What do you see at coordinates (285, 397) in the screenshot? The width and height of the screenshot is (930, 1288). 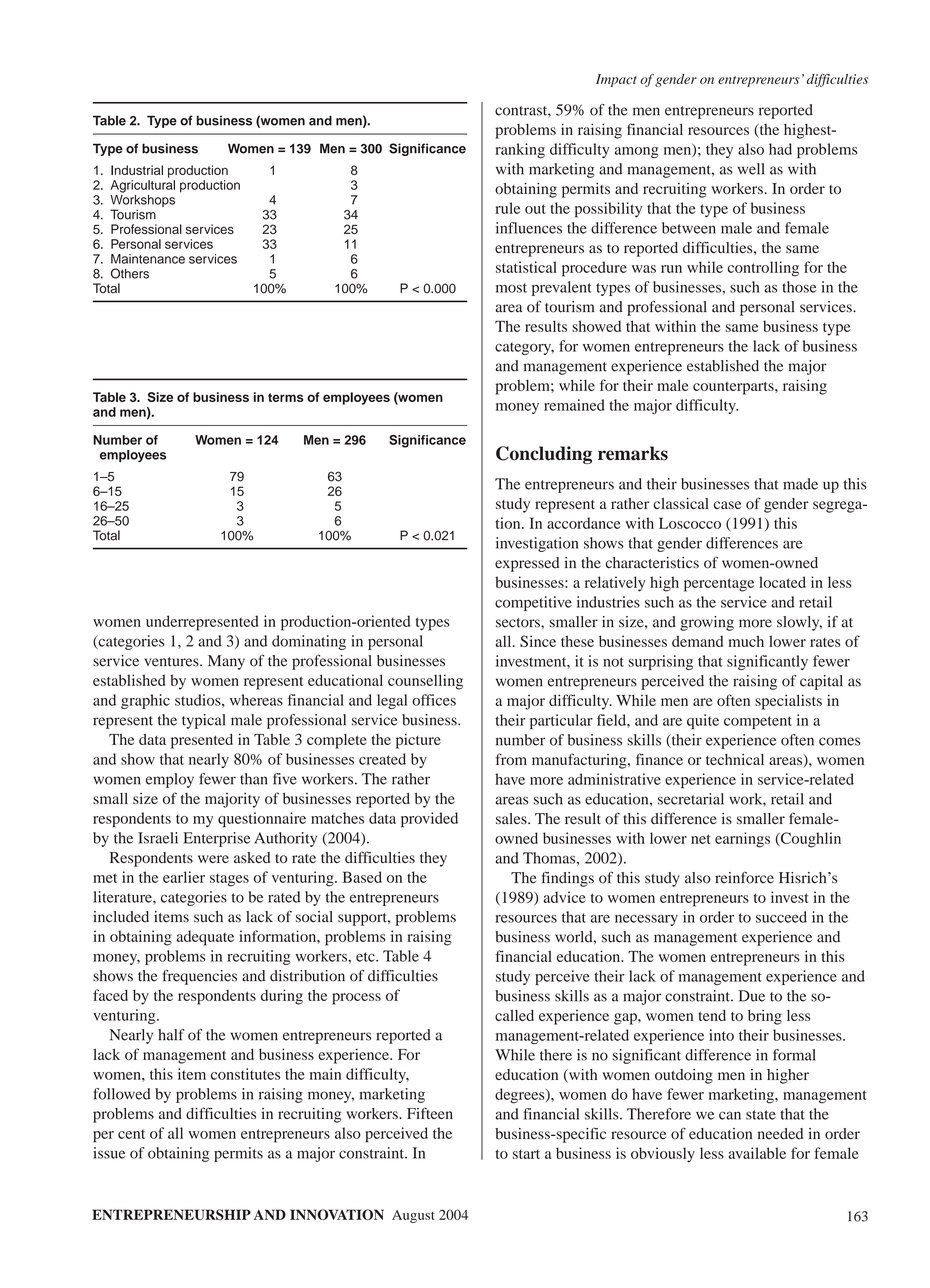 I see `terms` at bounding box center [285, 397].
